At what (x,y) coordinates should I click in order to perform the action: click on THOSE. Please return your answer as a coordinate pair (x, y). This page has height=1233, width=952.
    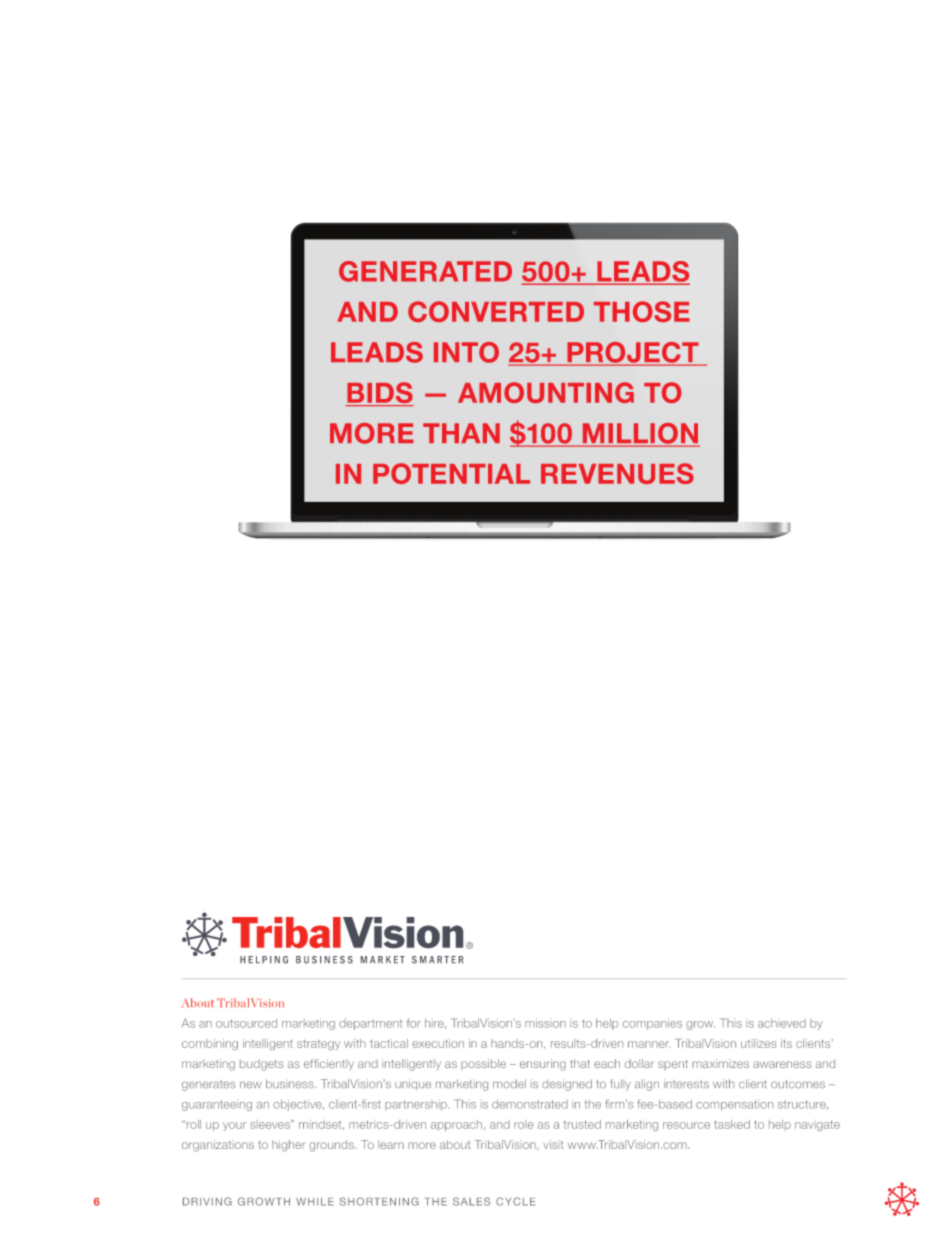
    Looking at the image, I should click on (642, 311).
